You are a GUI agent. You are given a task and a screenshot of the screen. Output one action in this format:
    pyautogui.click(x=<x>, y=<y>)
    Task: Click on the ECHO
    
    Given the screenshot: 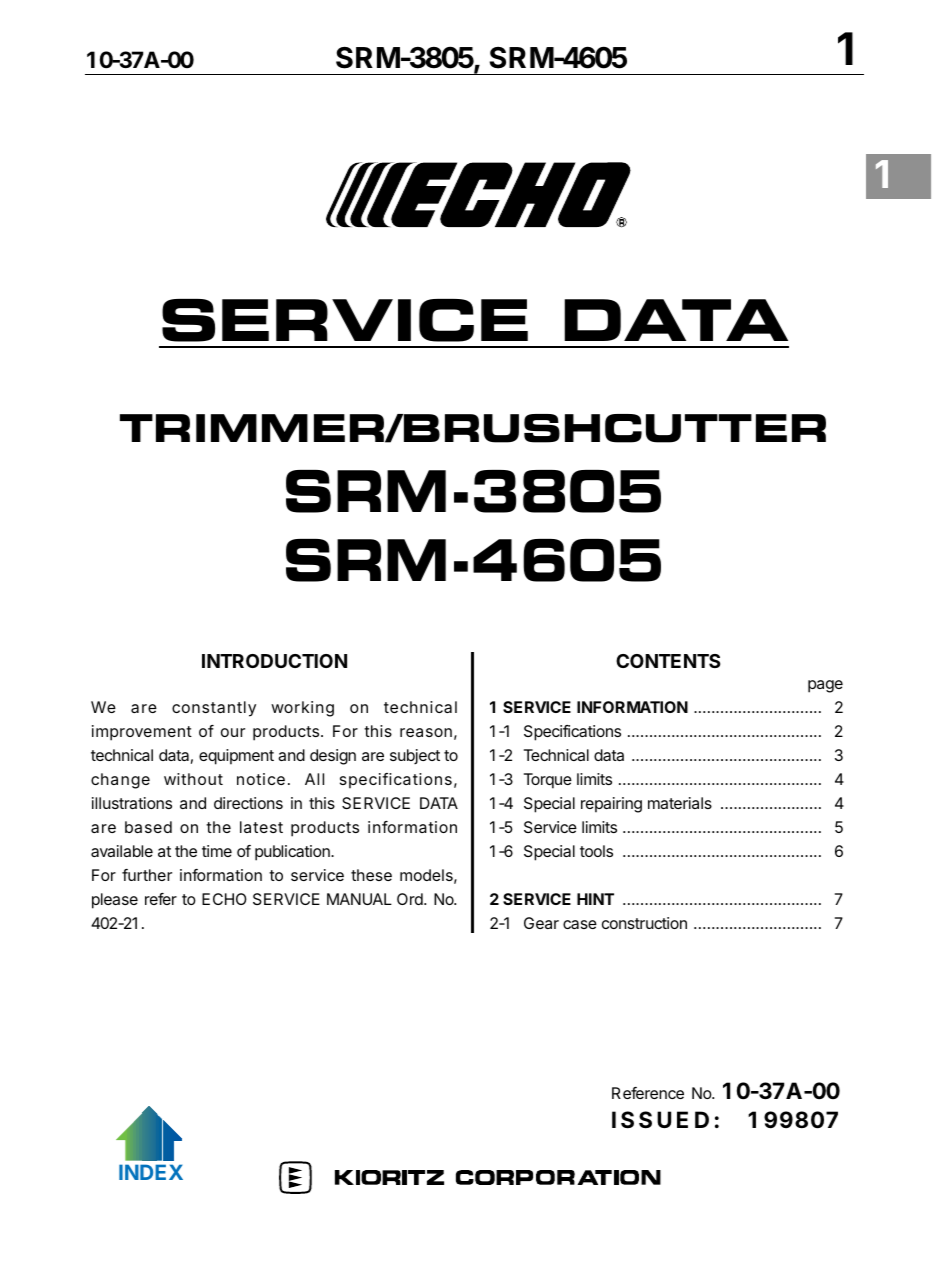 What is the action you would take?
    pyautogui.click(x=224, y=899)
